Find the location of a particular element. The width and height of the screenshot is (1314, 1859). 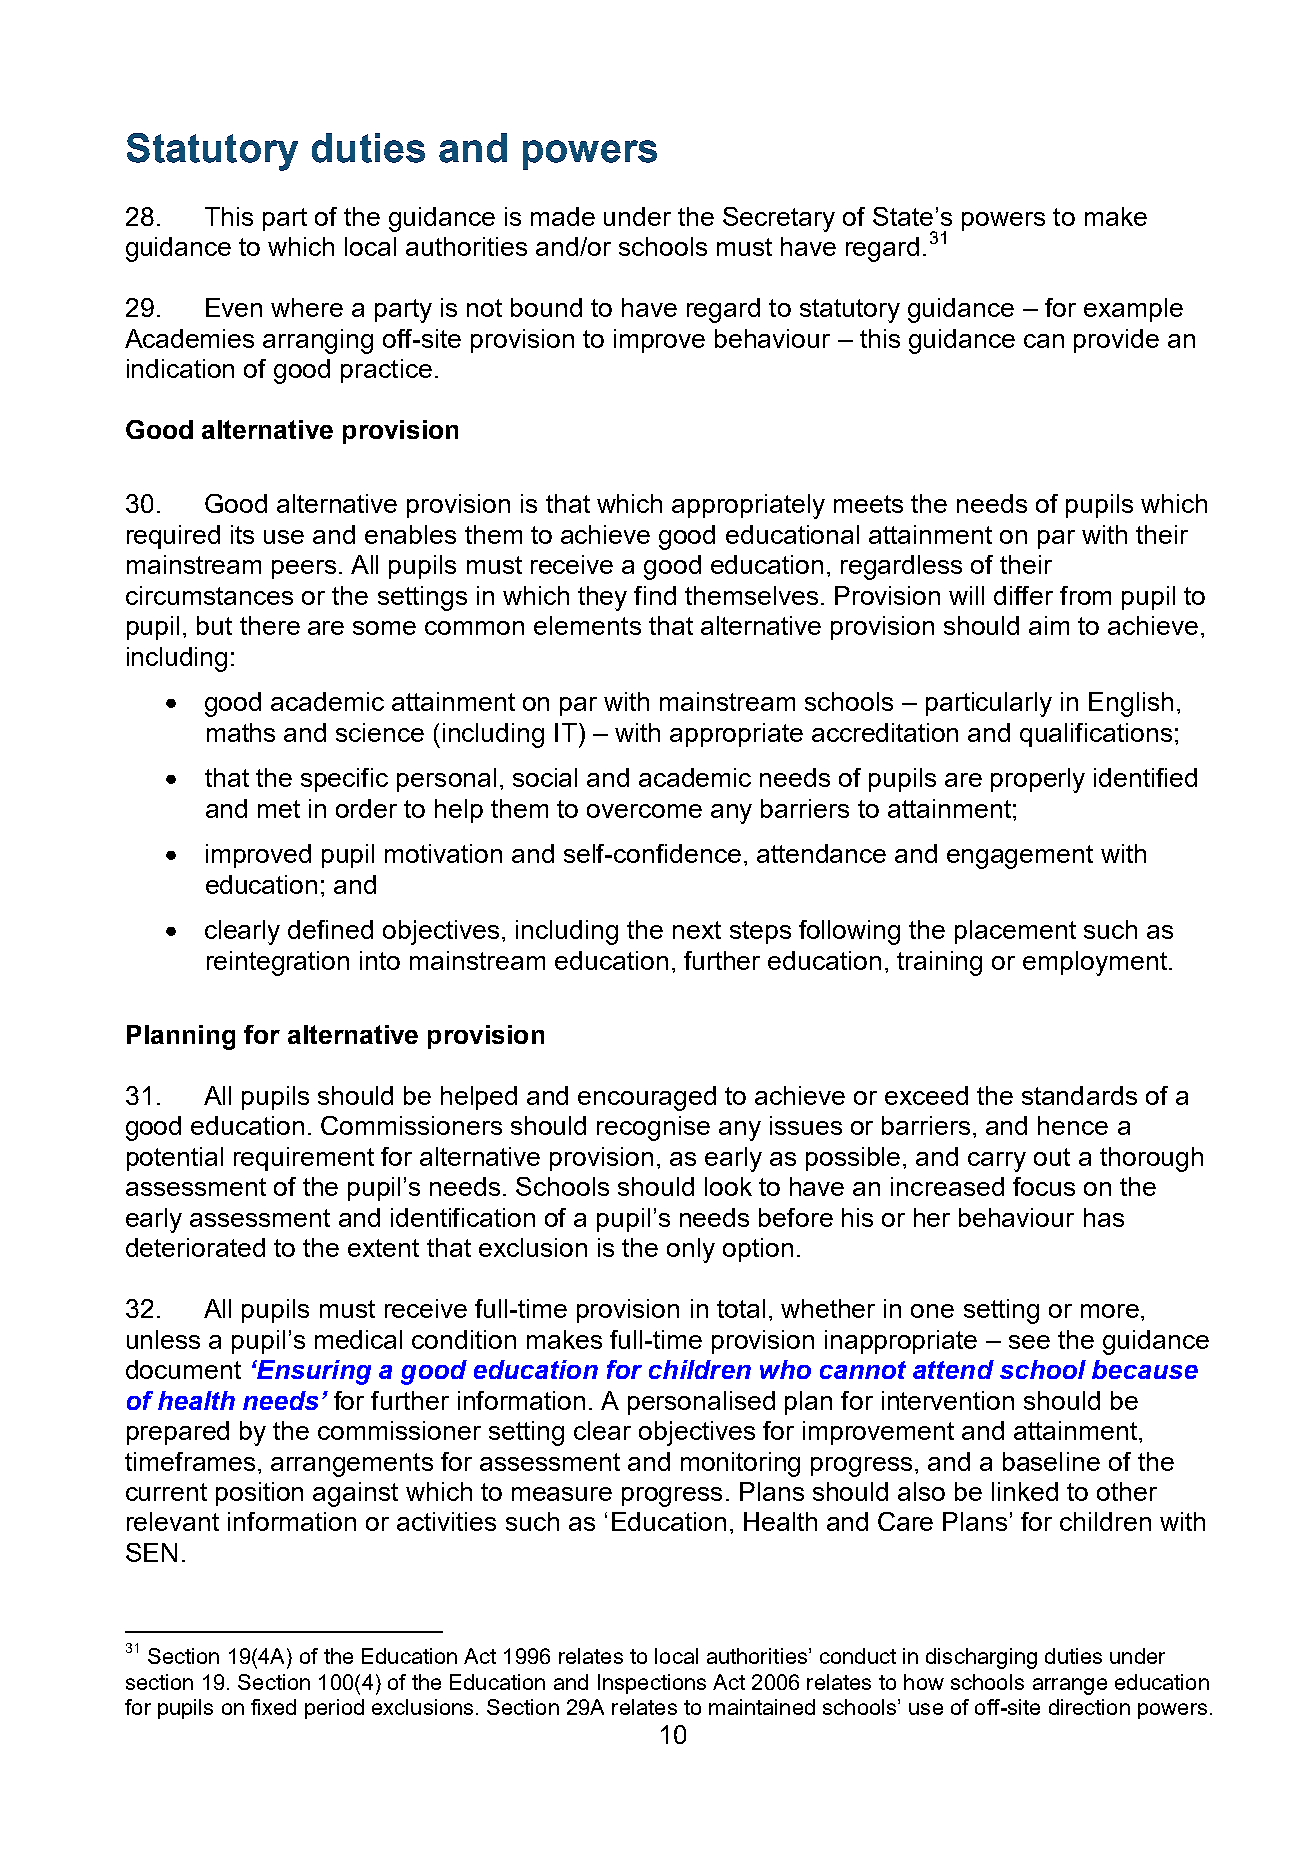

example is located at coordinates (1133, 310).
